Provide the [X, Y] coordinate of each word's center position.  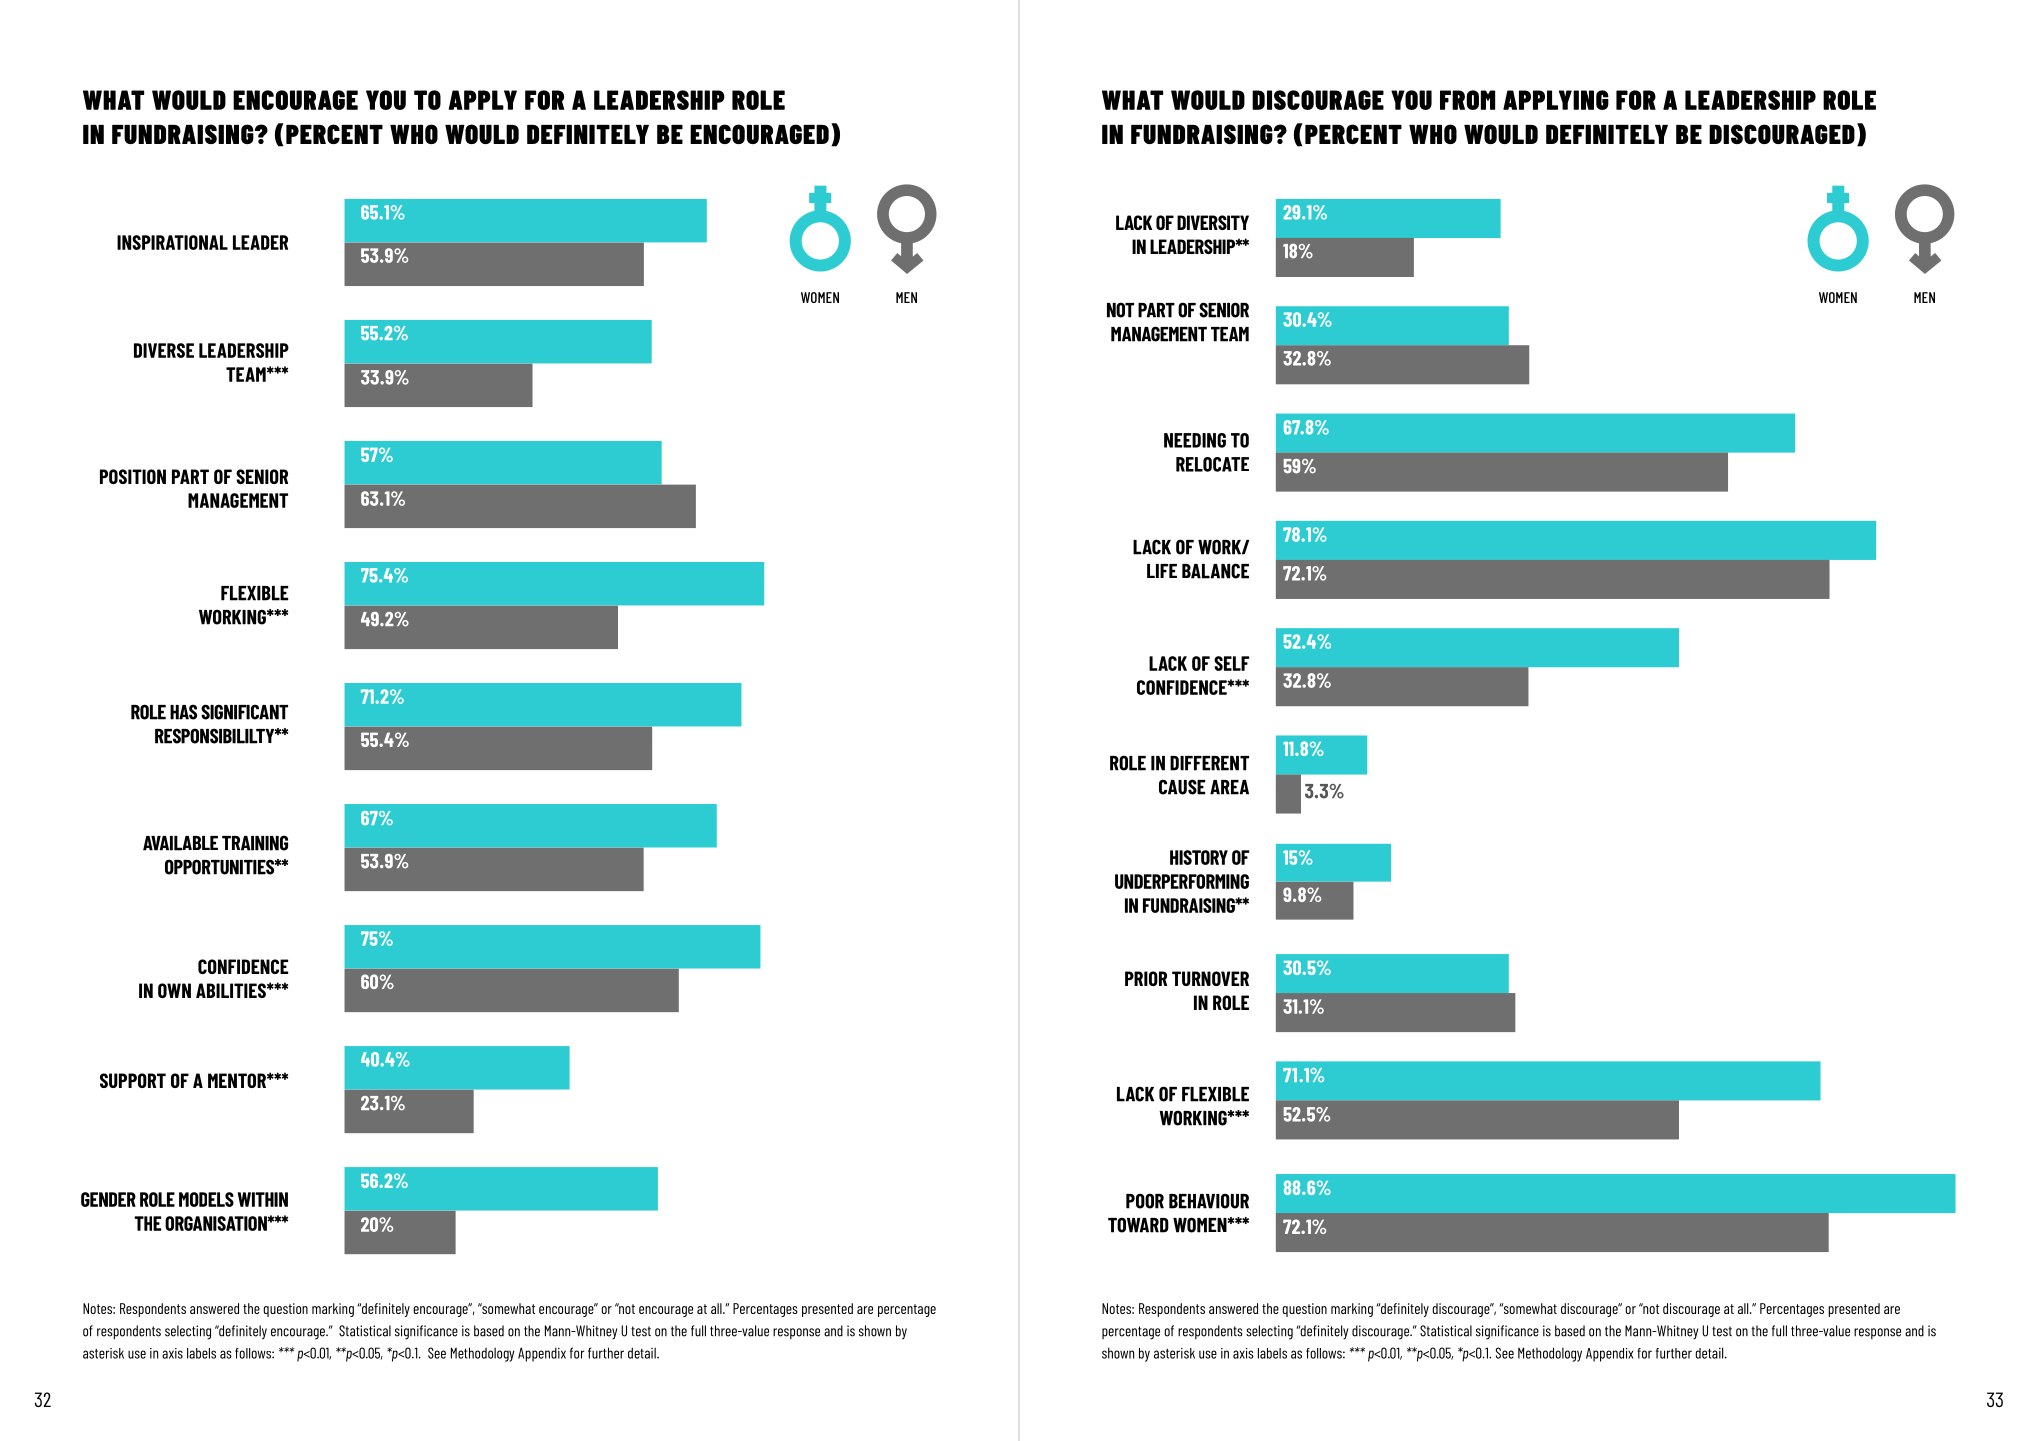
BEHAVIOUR [1209, 1201]
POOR [1145, 1201]
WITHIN [263, 1199]
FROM [1467, 100]
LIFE [1162, 571]
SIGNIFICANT [244, 712]
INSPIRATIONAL [172, 242]
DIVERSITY [1213, 222]
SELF [1231, 663]
